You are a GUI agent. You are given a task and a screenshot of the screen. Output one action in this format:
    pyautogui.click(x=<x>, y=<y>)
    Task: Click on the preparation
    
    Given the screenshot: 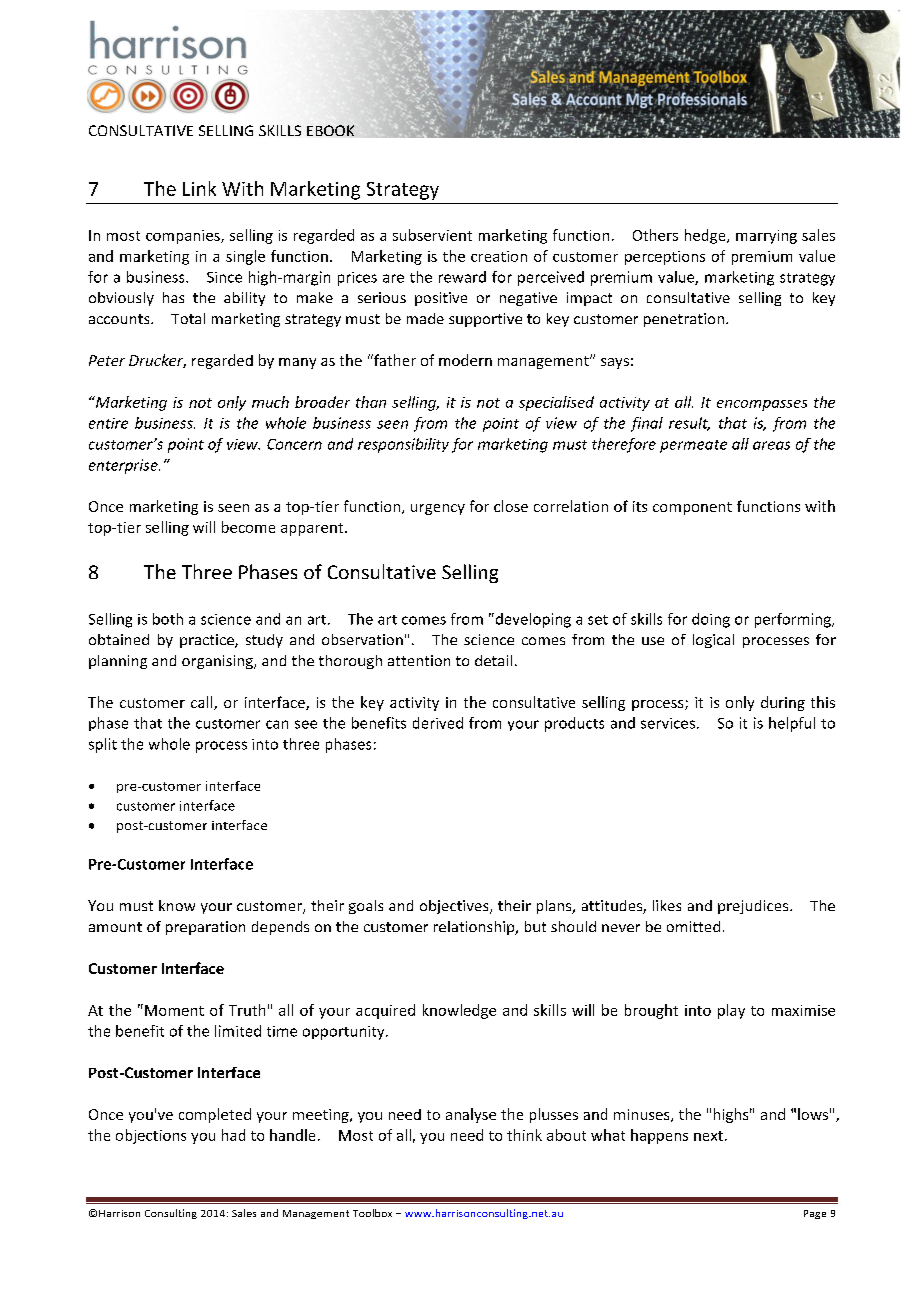 What is the action you would take?
    pyautogui.click(x=205, y=928)
